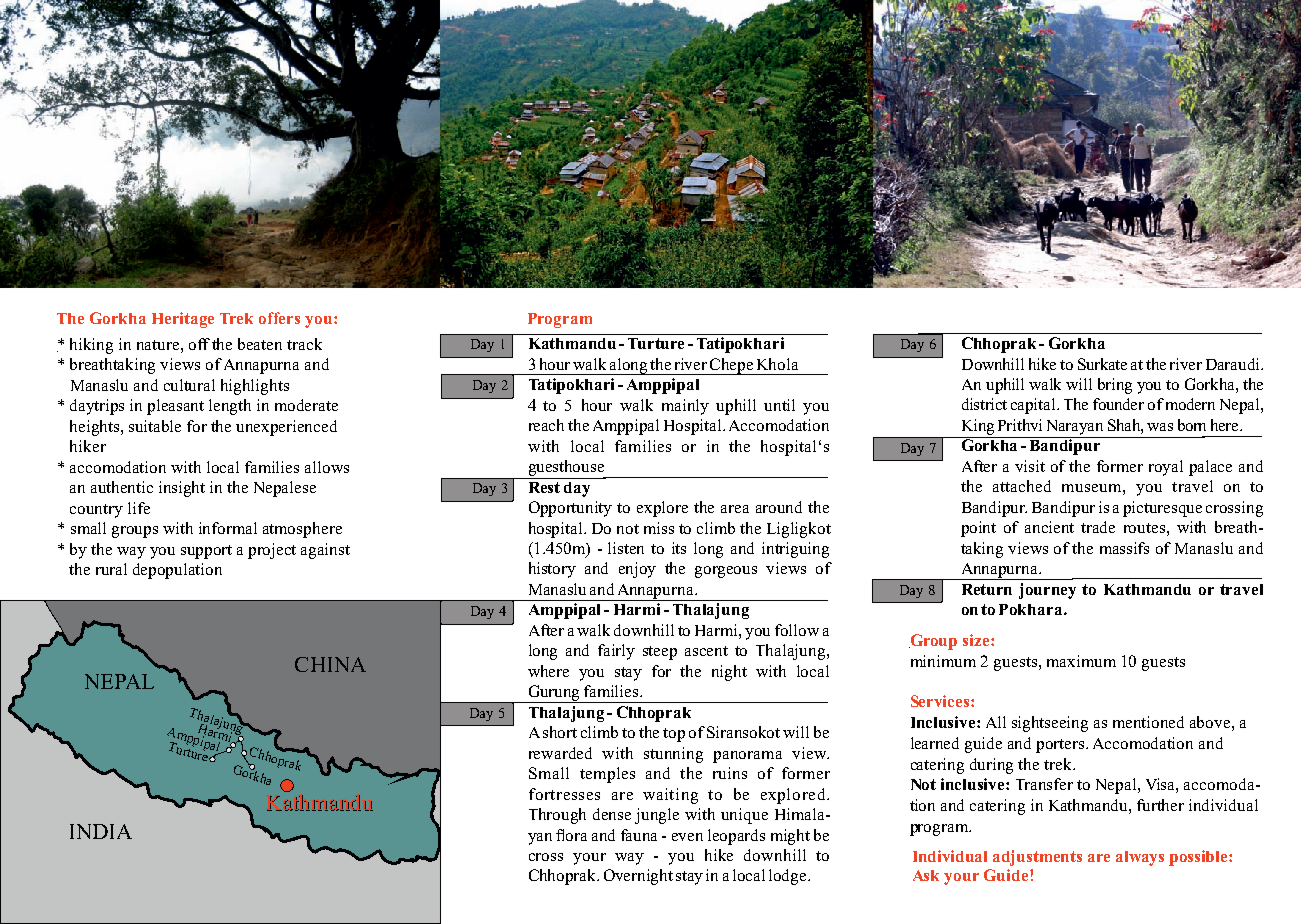 The width and height of the document is (1301, 924). Describe the element at coordinates (260, 344) in the document. I see `beaten` at that location.
